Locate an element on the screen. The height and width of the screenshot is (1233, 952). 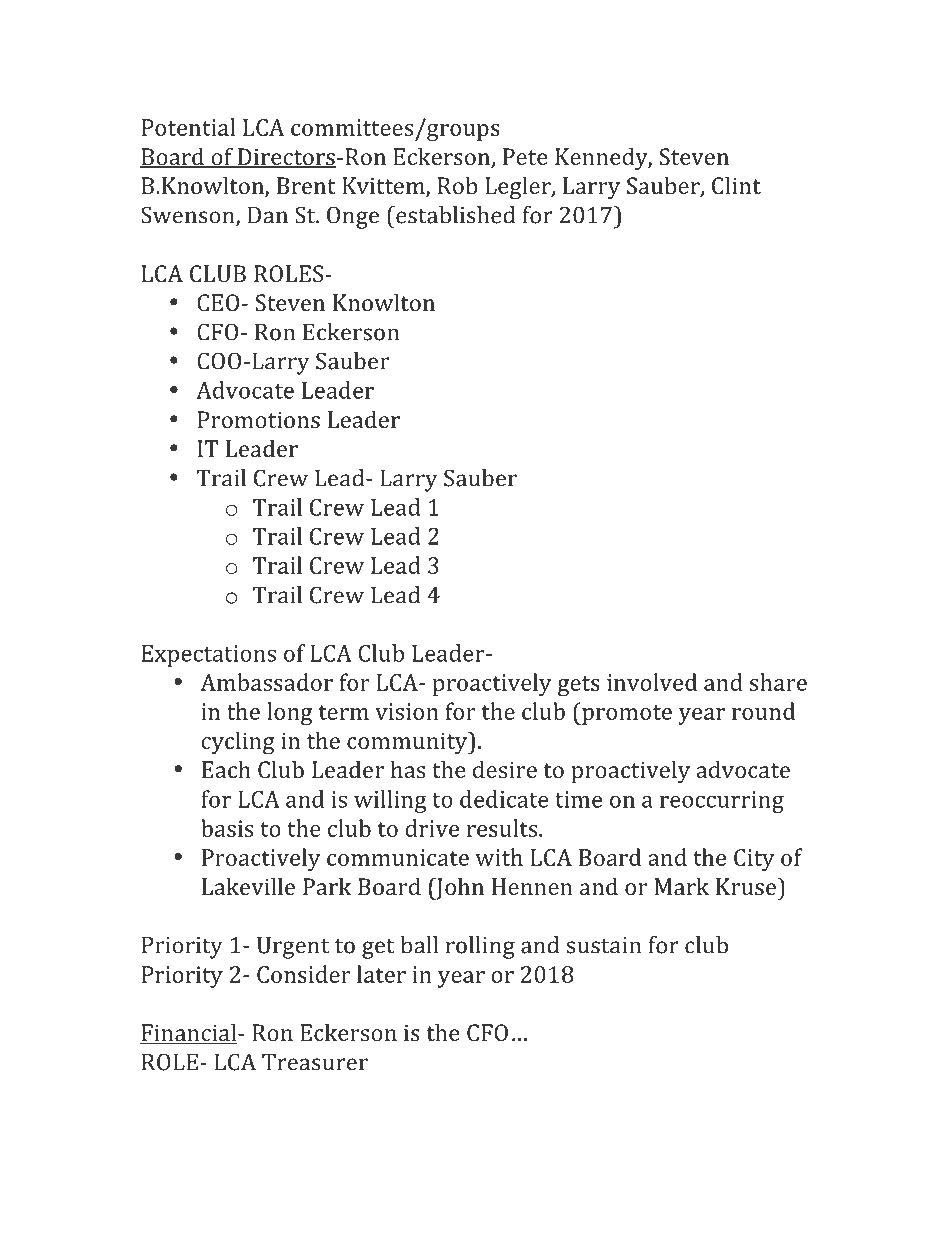
Treasurer is located at coordinates (315, 1062).
